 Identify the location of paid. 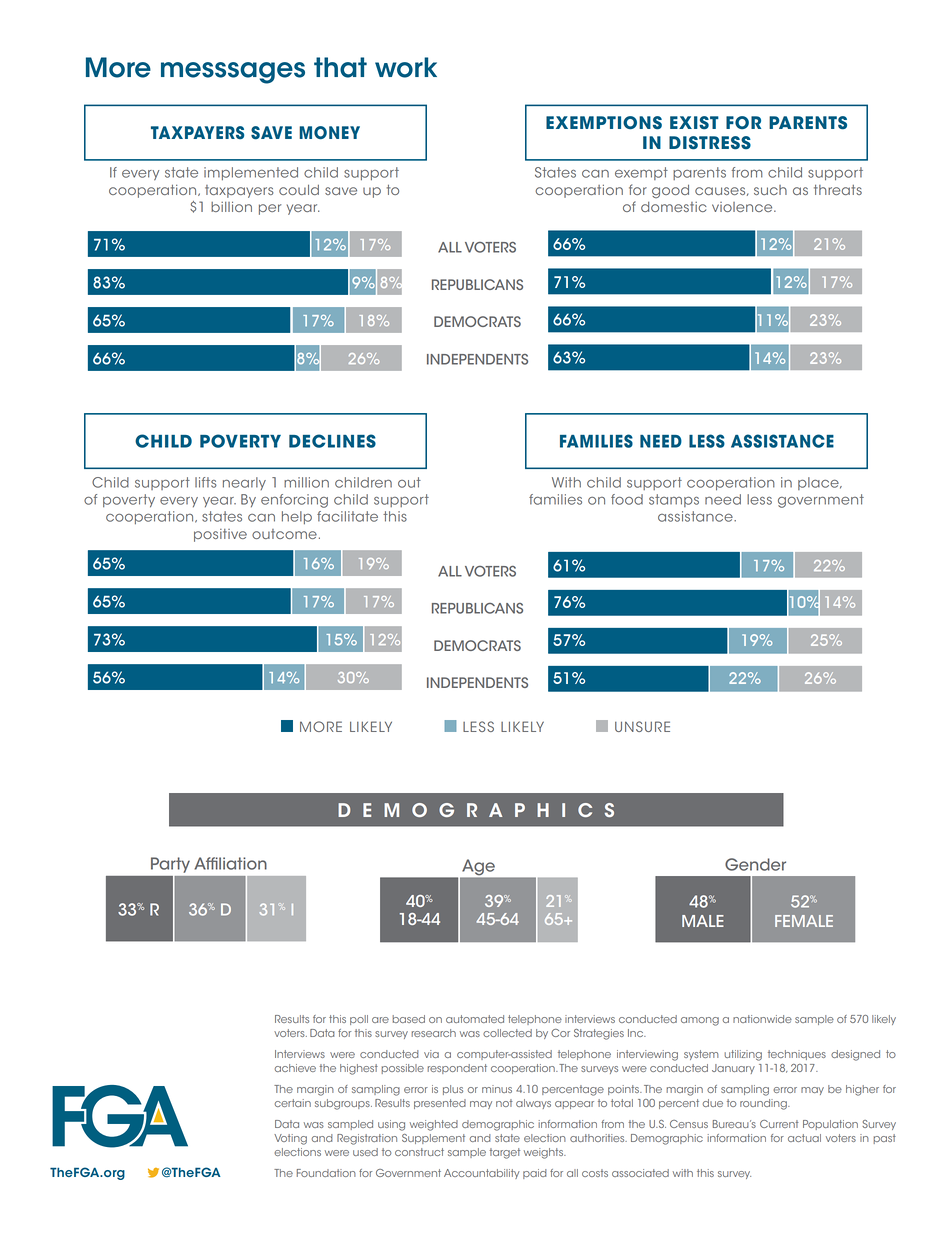
(535, 1174).
